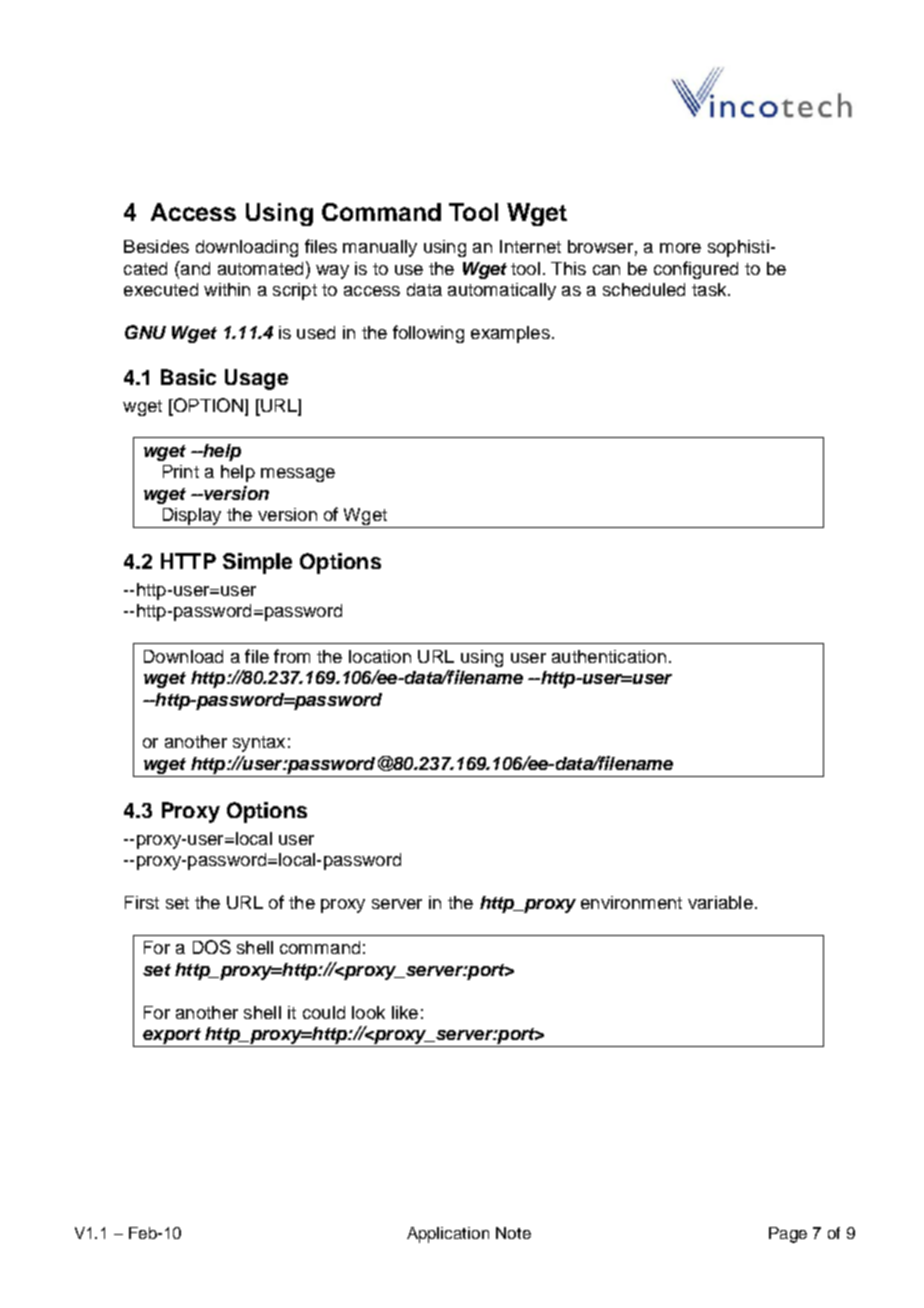 The image size is (924, 1308). Describe the element at coordinates (257, 563) in the page. I see `Simple` at that location.
